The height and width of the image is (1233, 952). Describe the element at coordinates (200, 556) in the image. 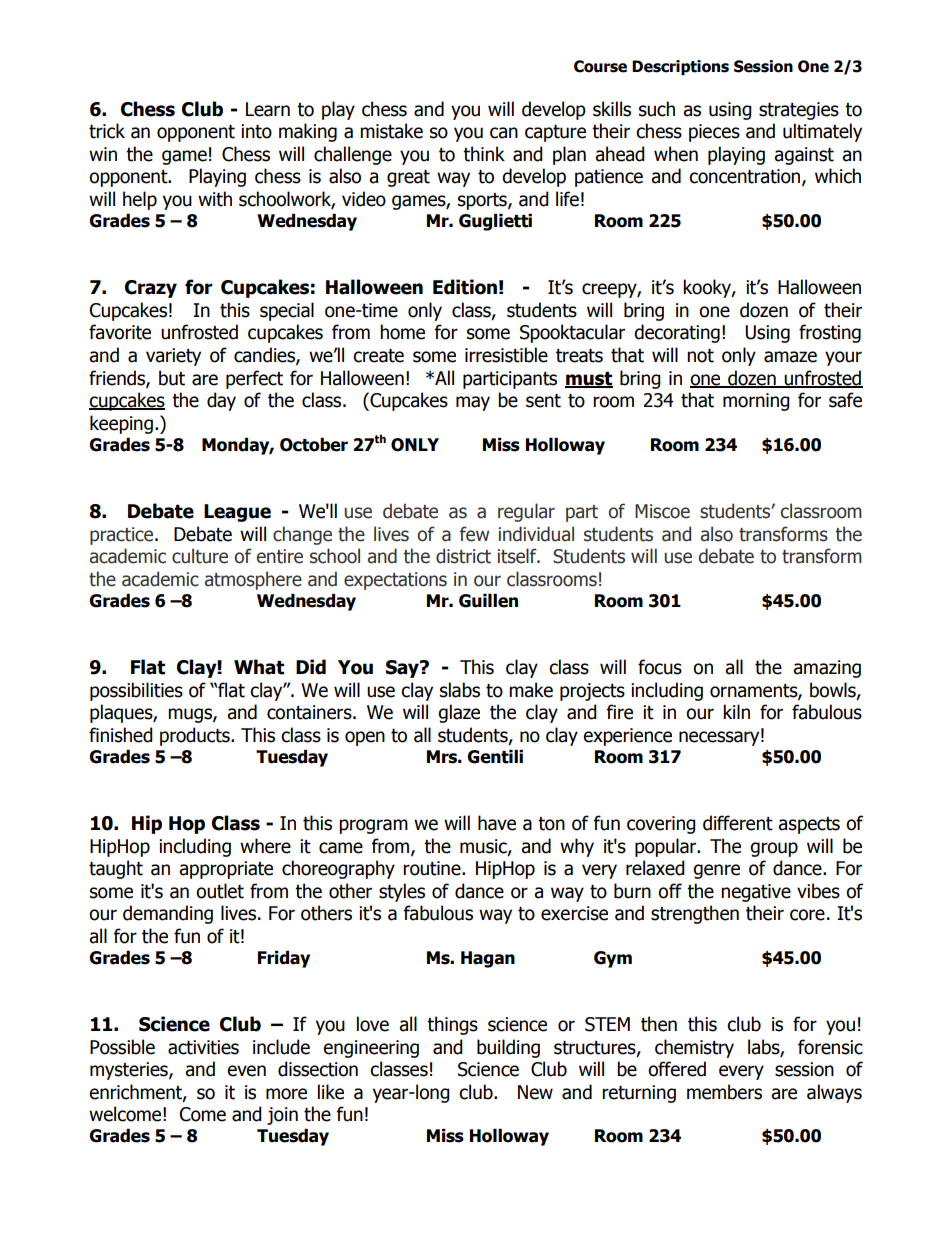

I see `culture` at that location.
